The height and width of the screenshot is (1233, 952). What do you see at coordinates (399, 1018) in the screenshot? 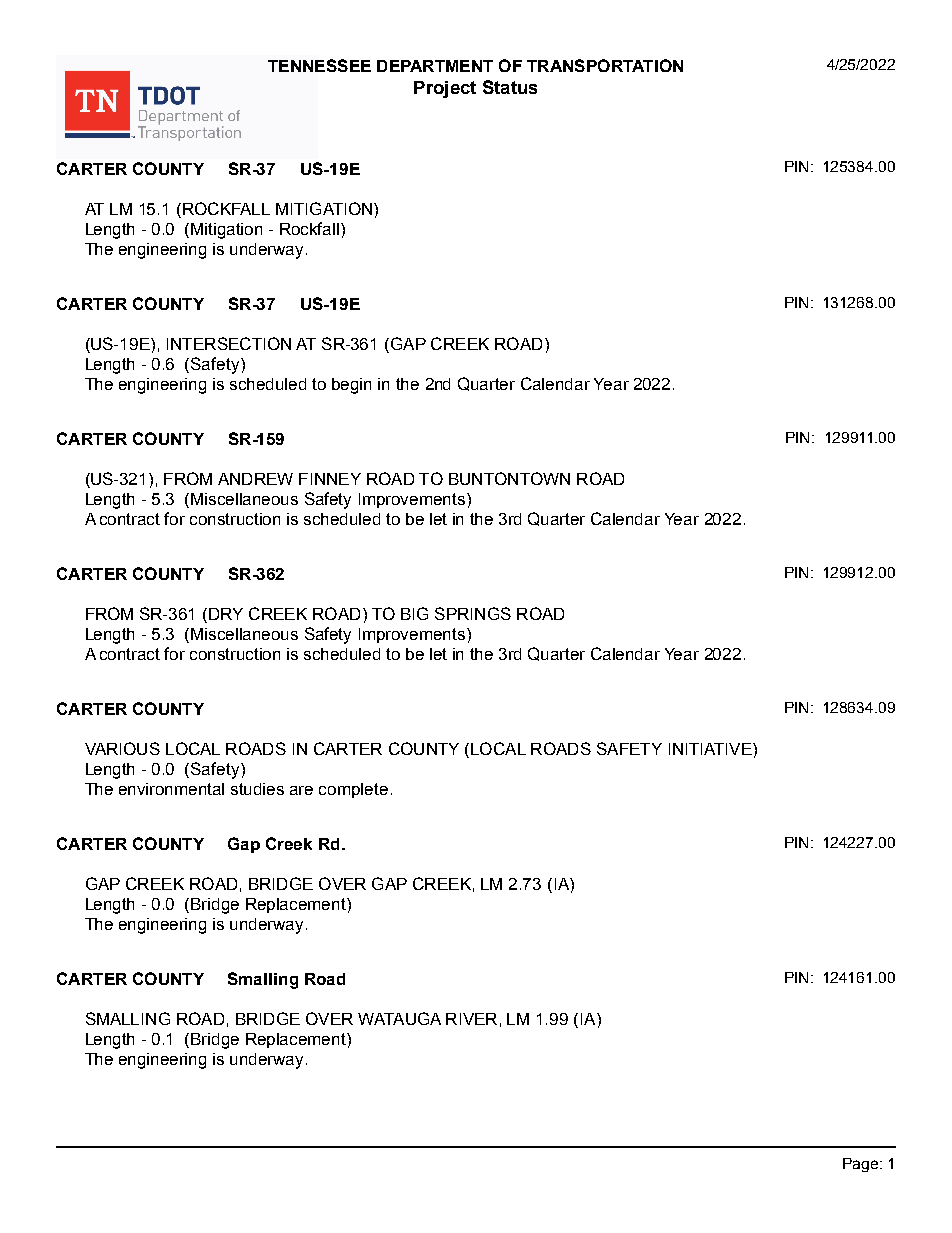
I see `WATAUGA` at bounding box center [399, 1018].
